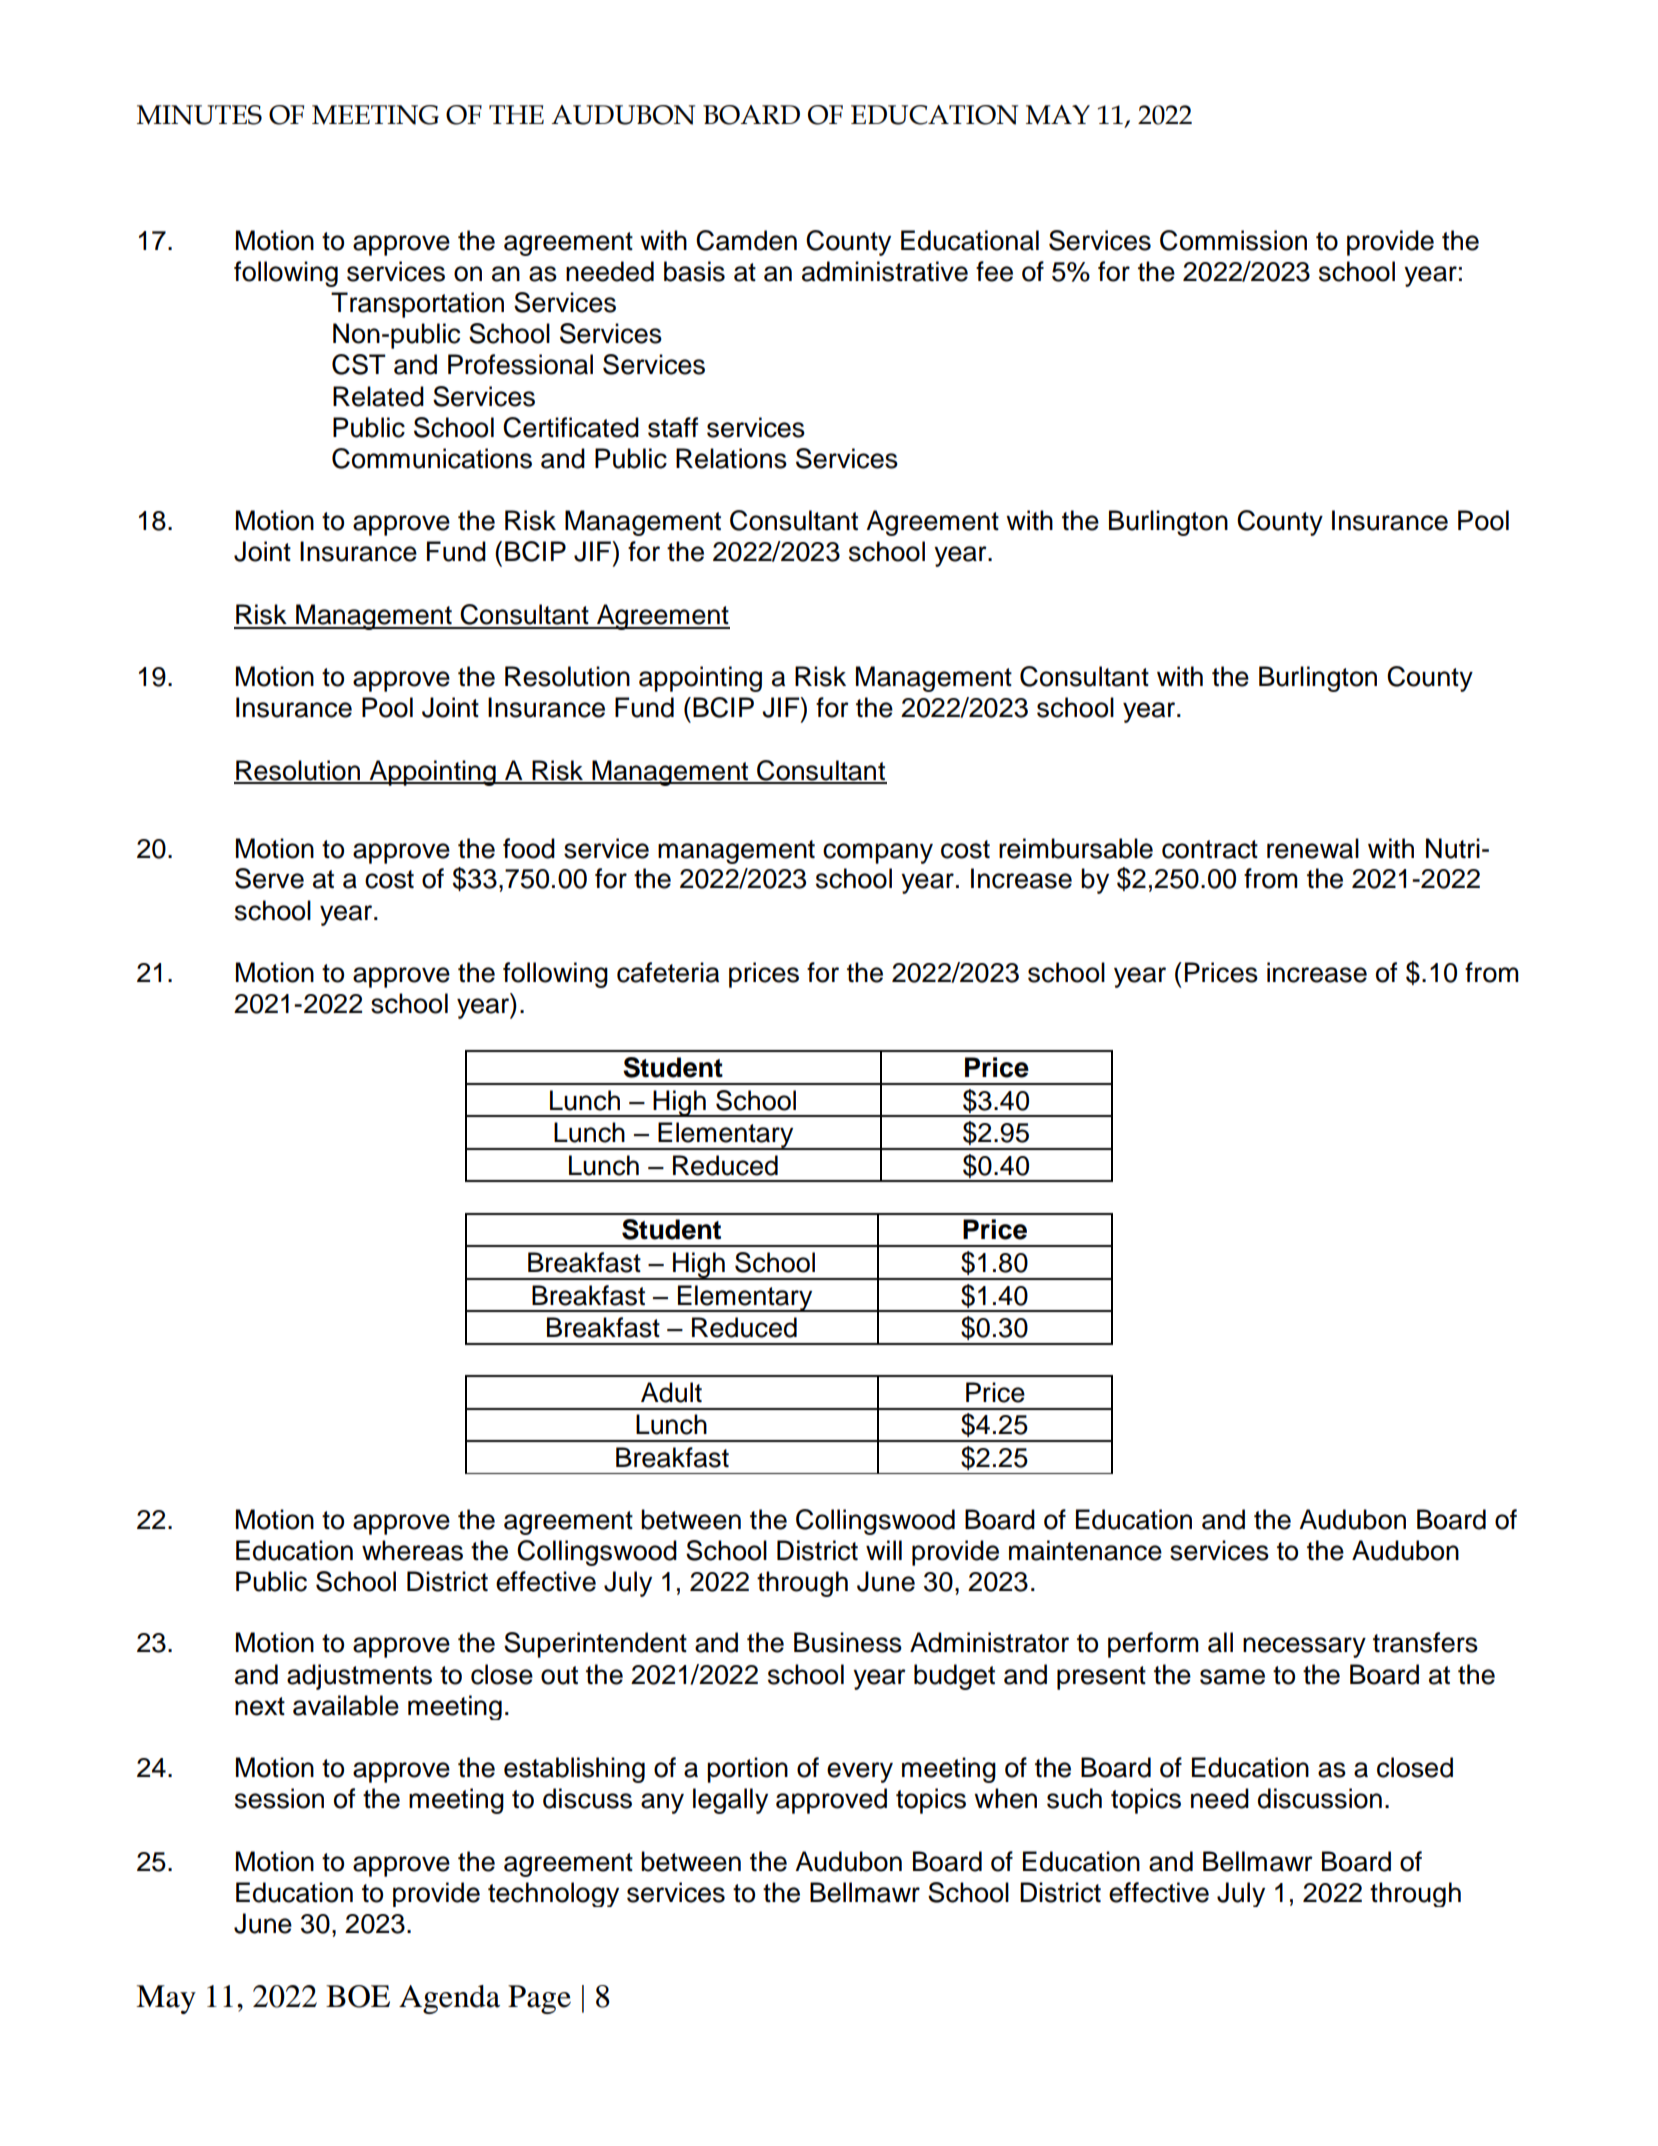 This screenshot has height=2146, width=1658. What do you see at coordinates (529, 848) in the screenshot?
I see `food` at bounding box center [529, 848].
